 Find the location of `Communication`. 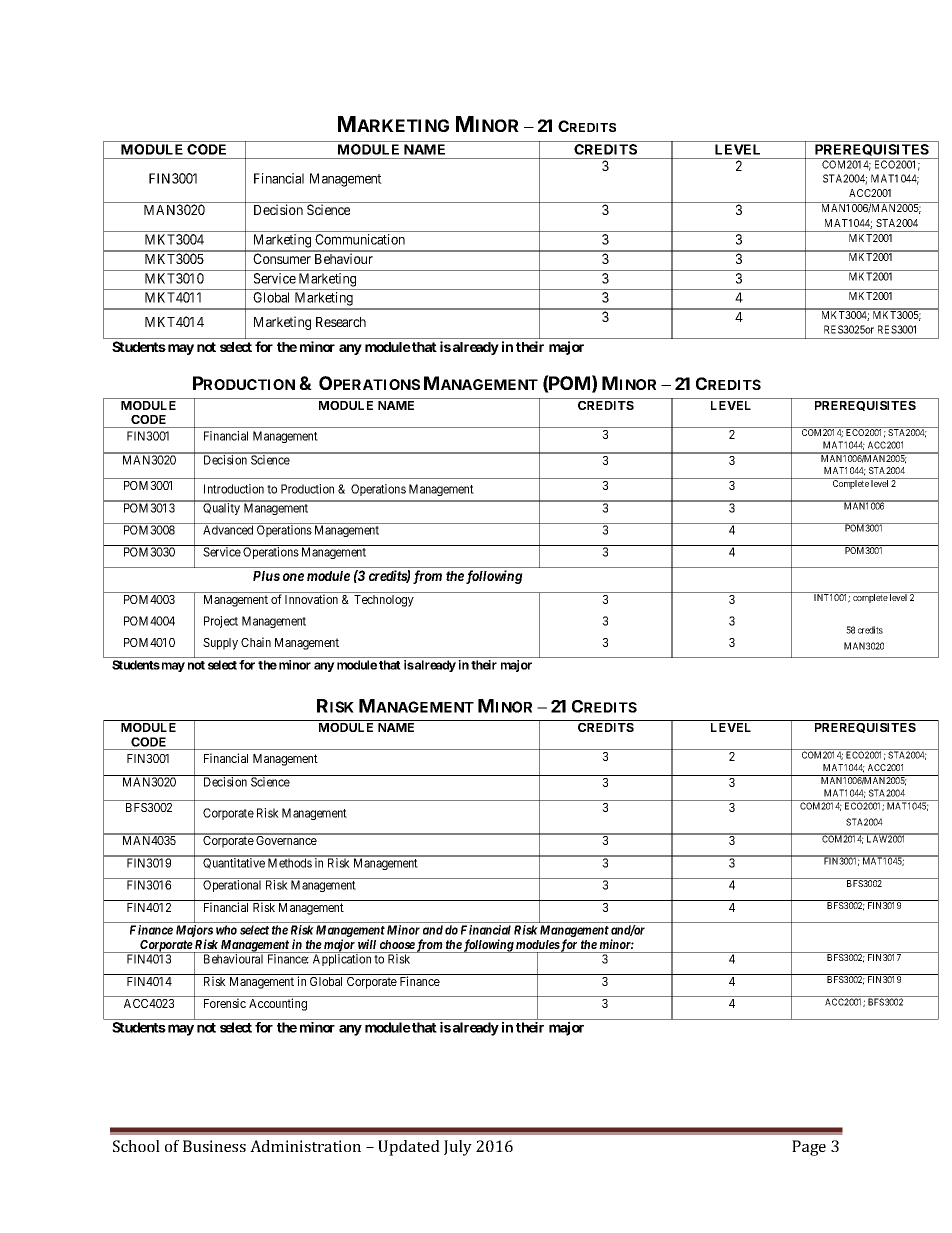

Communication is located at coordinates (360, 239).
